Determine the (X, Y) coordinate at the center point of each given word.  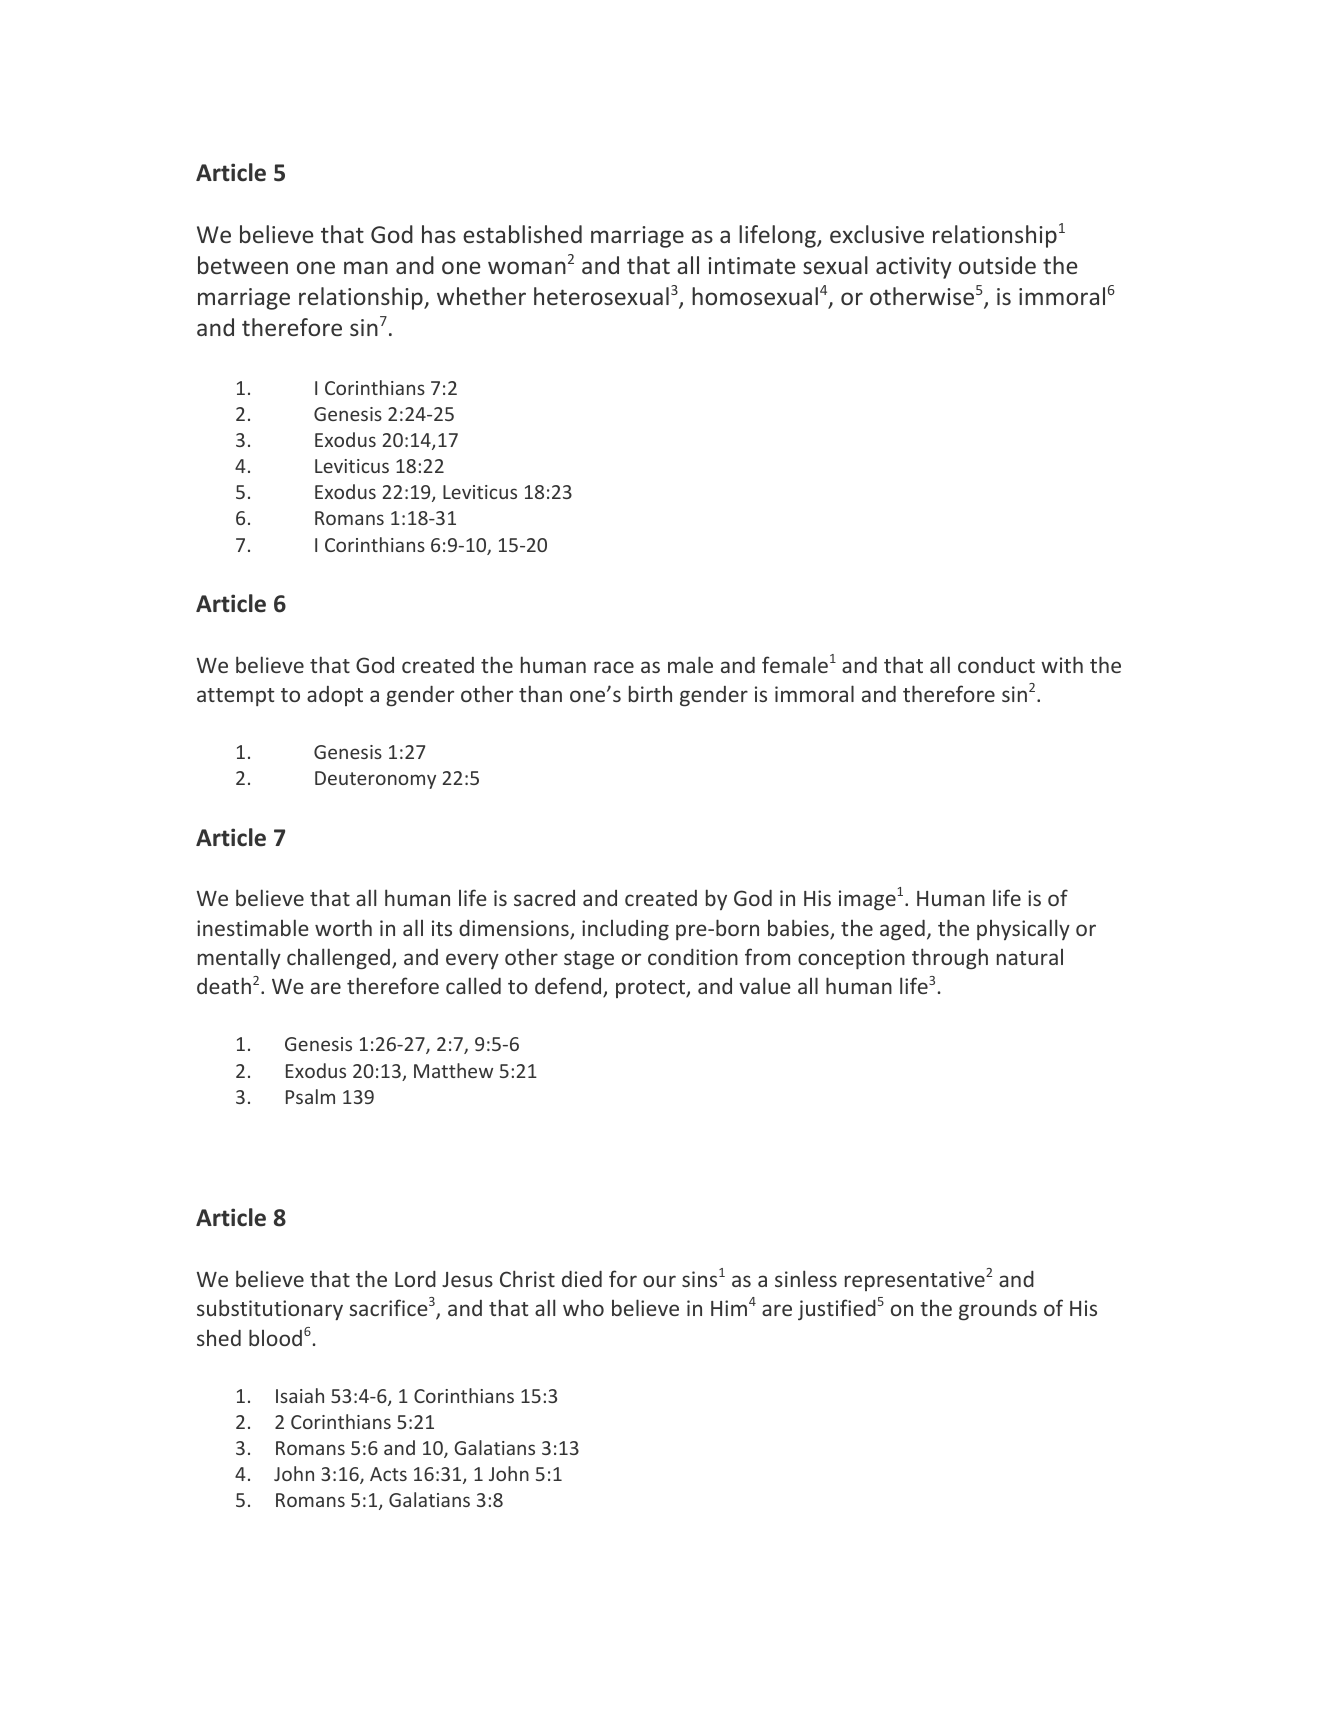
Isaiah (300, 1395)
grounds (998, 1310)
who (583, 1307)
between (243, 265)
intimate (751, 265)
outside (997, 265)
